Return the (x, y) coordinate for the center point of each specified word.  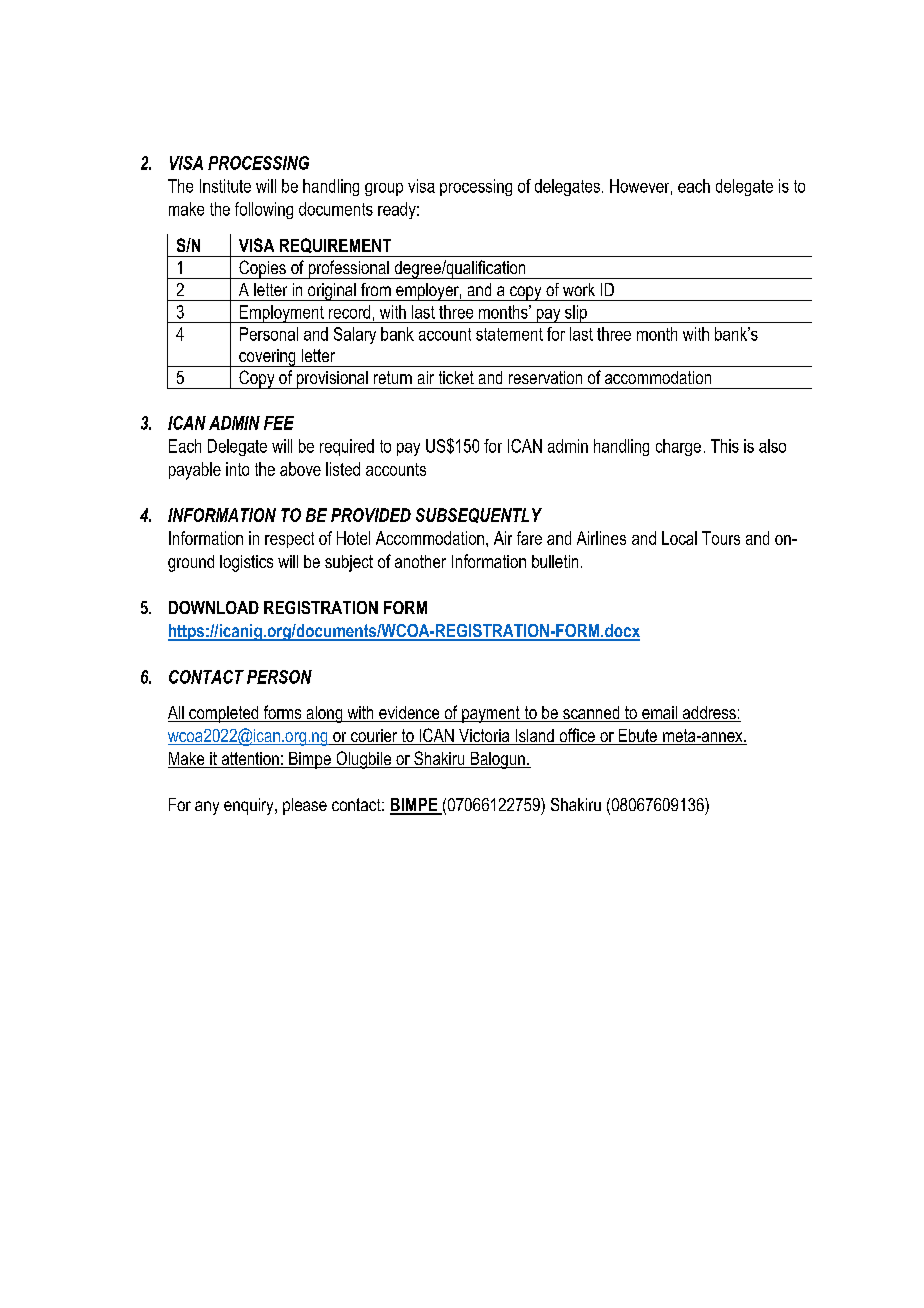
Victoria (484, 737)
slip (576, 314)
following (264, 210)
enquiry (250, 806)
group (384, 189)
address (709, 714)
